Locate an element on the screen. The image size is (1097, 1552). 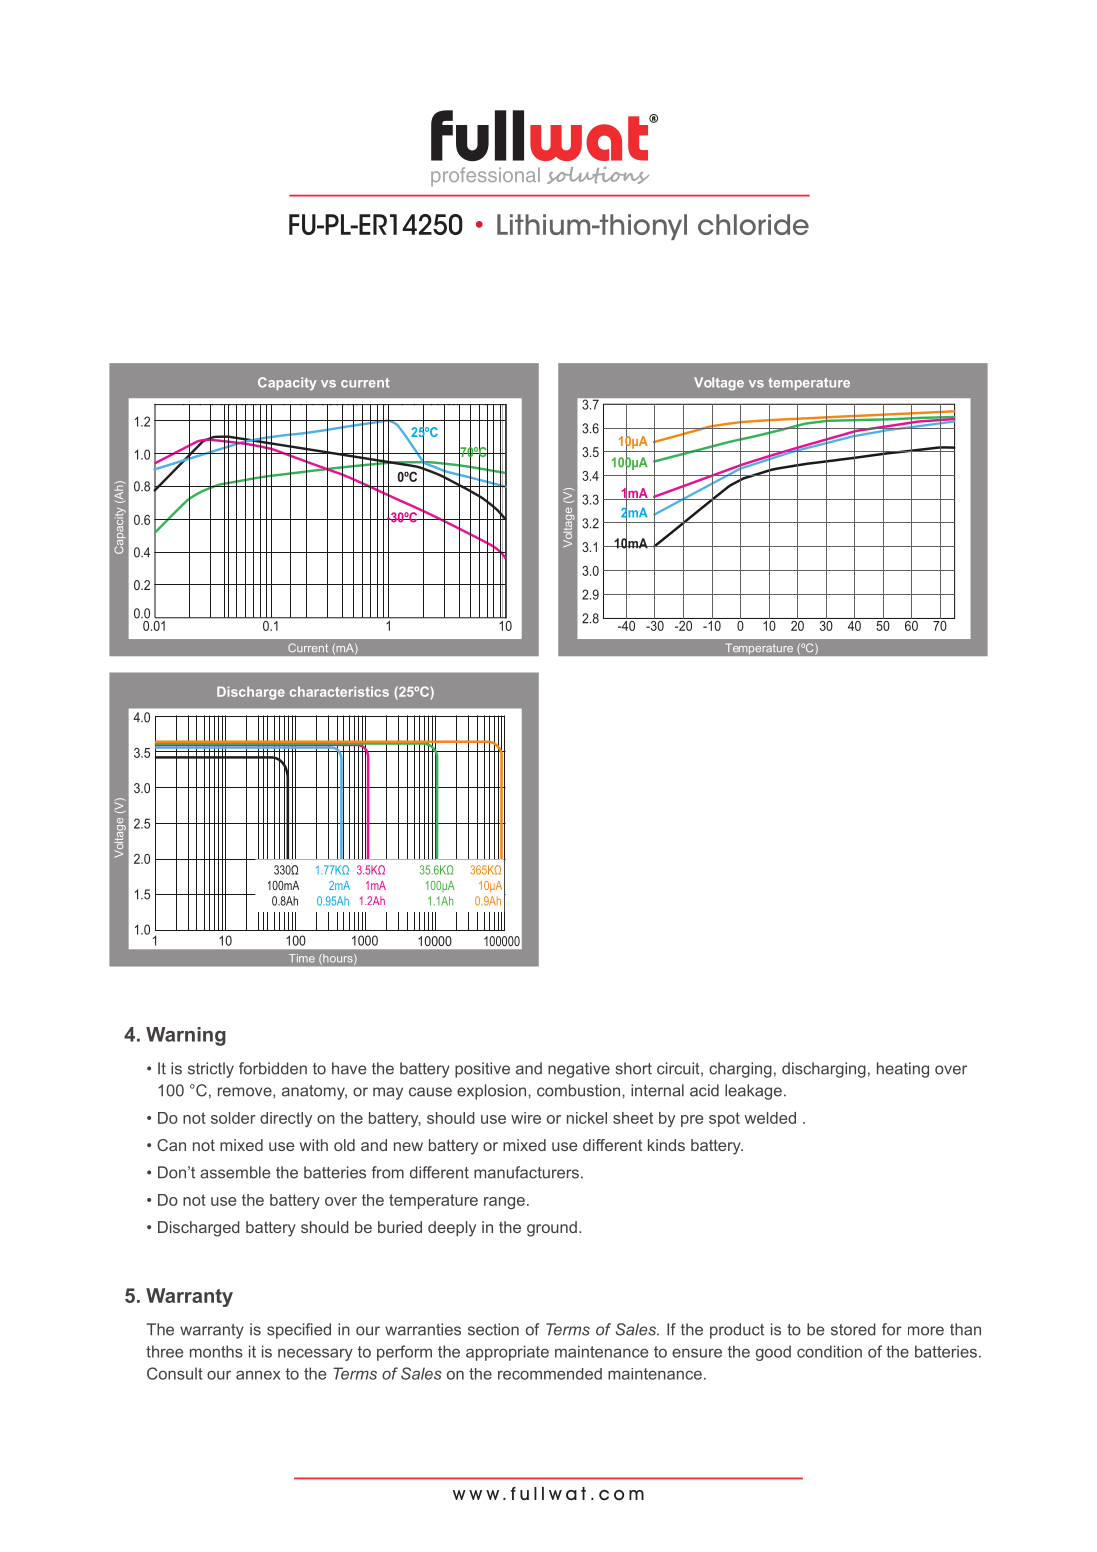
stored is located at coordinates (853, 1329).
